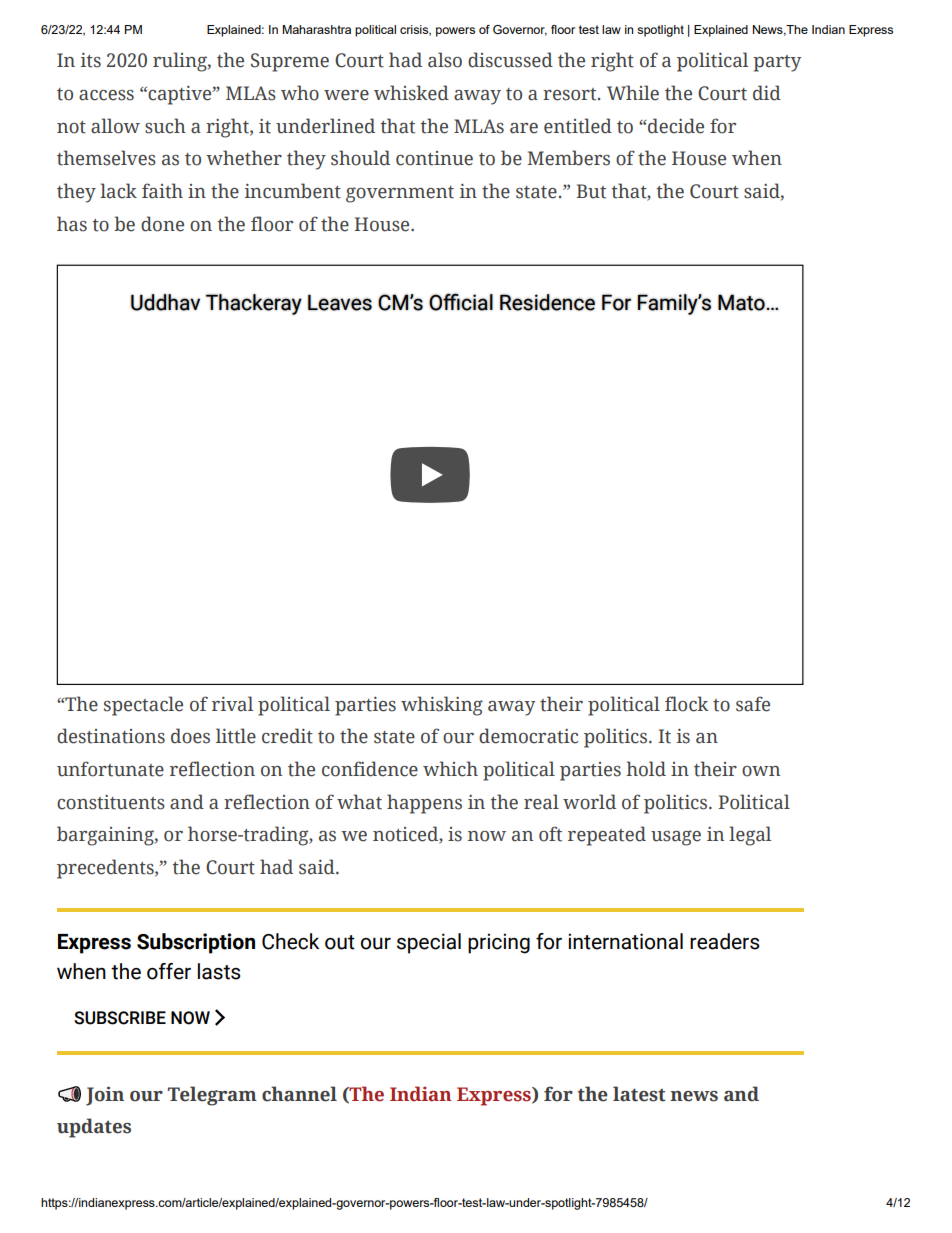 Image resolution: width=952 pixels, height=1233 pixels. What do you see at coordinates (162, 224) in the screenshot?
I see `done` at bounding box center [162, 224].
